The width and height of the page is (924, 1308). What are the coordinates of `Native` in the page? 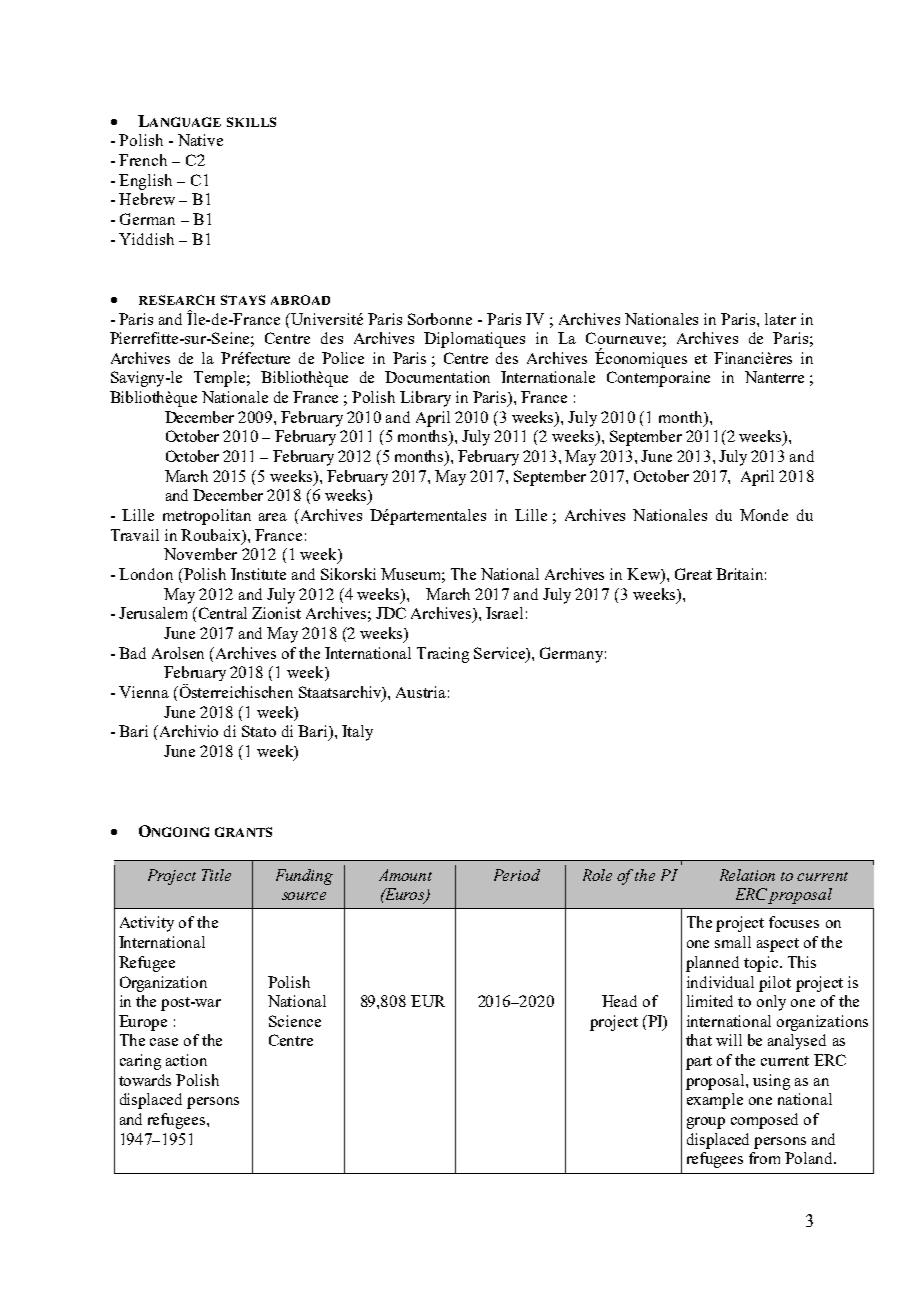 It's located at (200, 140).
